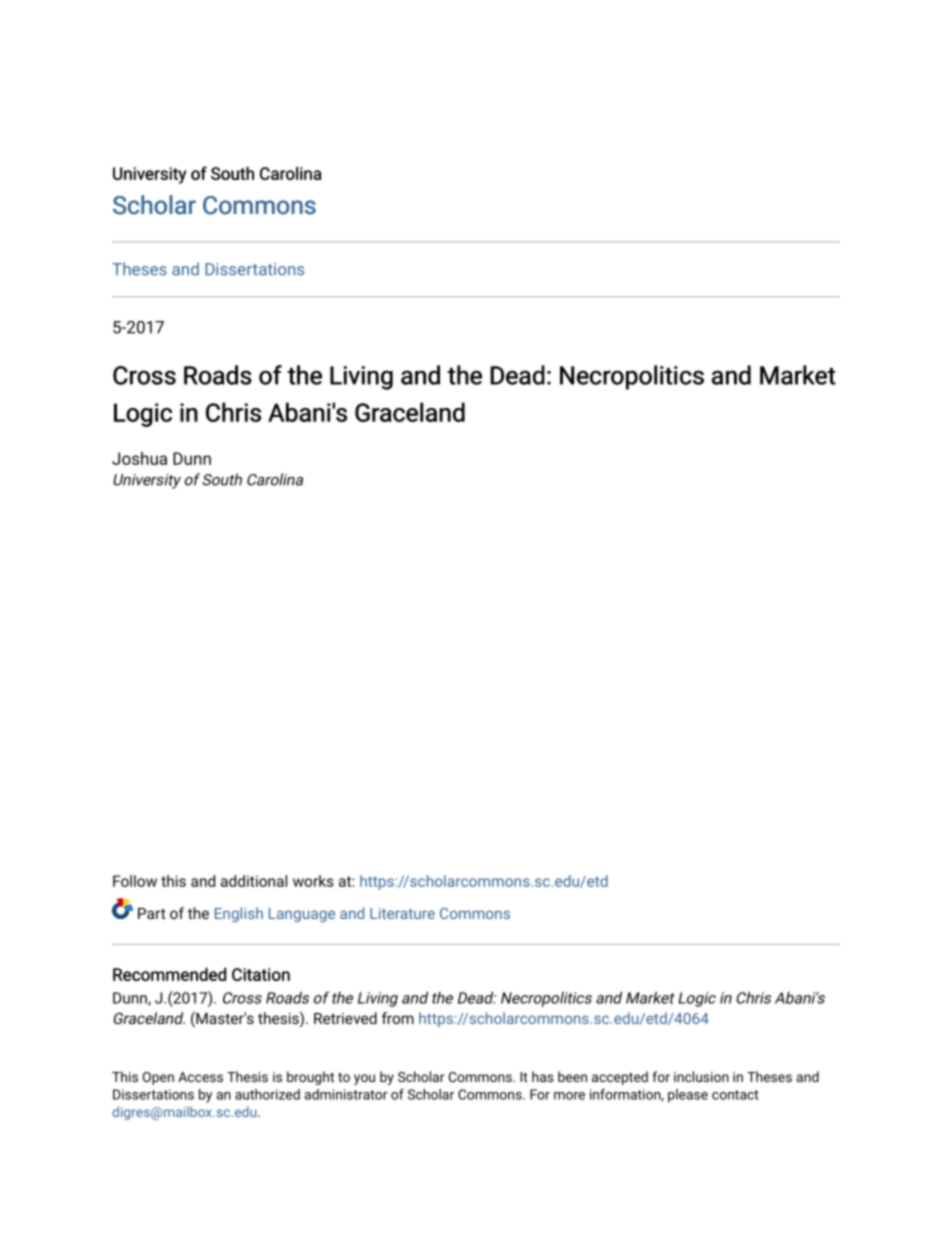 The height and width of the image is (1233, 952). Describe the element at coordinates (620, 1078) in the image. I see `accepted` at that location.
